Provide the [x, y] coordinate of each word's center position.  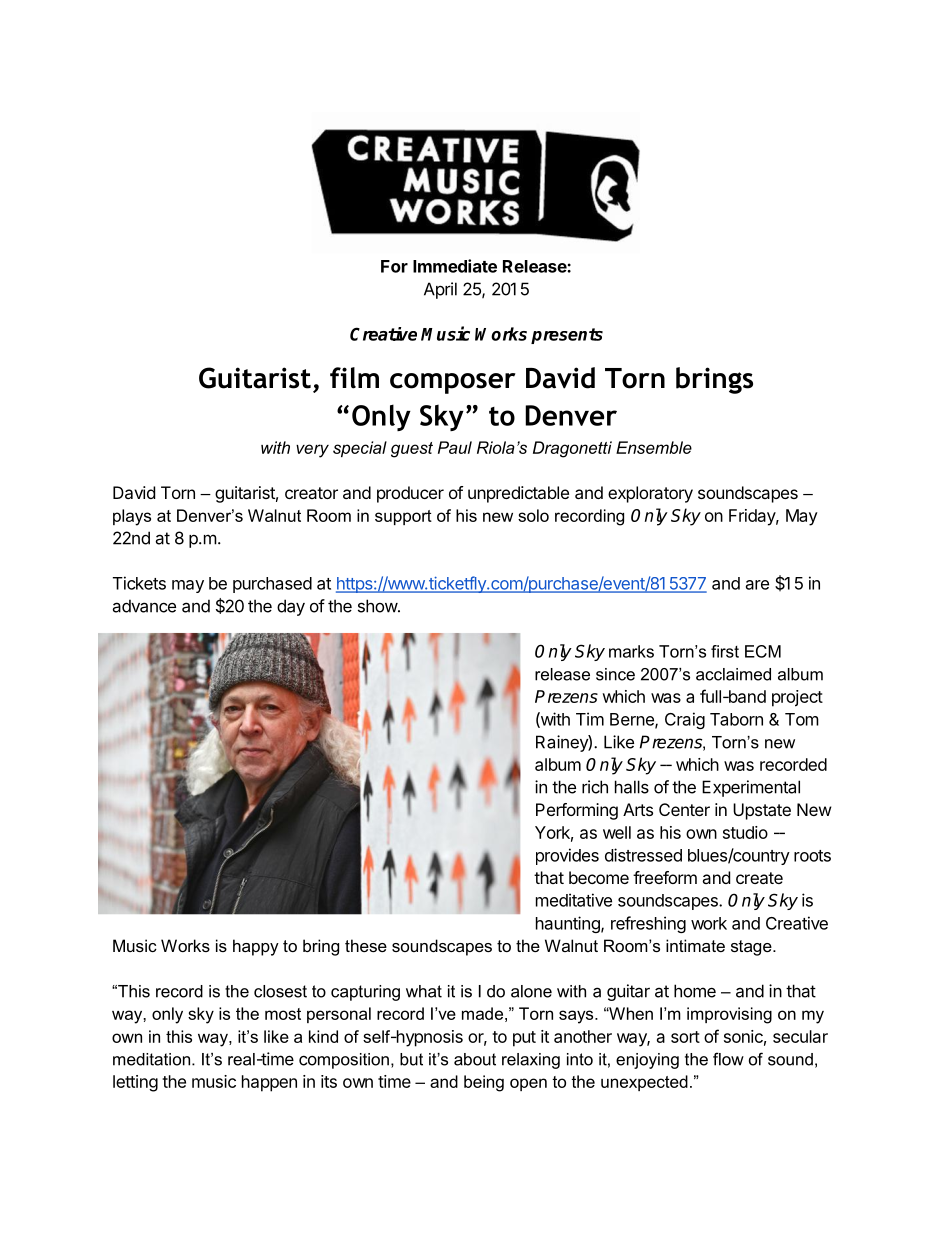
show [378, 606]
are [757, 585]
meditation [151, 1059]
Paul [455, 447]
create [759, 878]
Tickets [139, 583]
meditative [574, 900]
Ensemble [654, 447]
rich [595, 787]
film [354, 378]
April [440, 290]
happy [256, 947]
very [312, 451]
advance [144, 606]
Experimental [751, 788]
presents [567, 336]
